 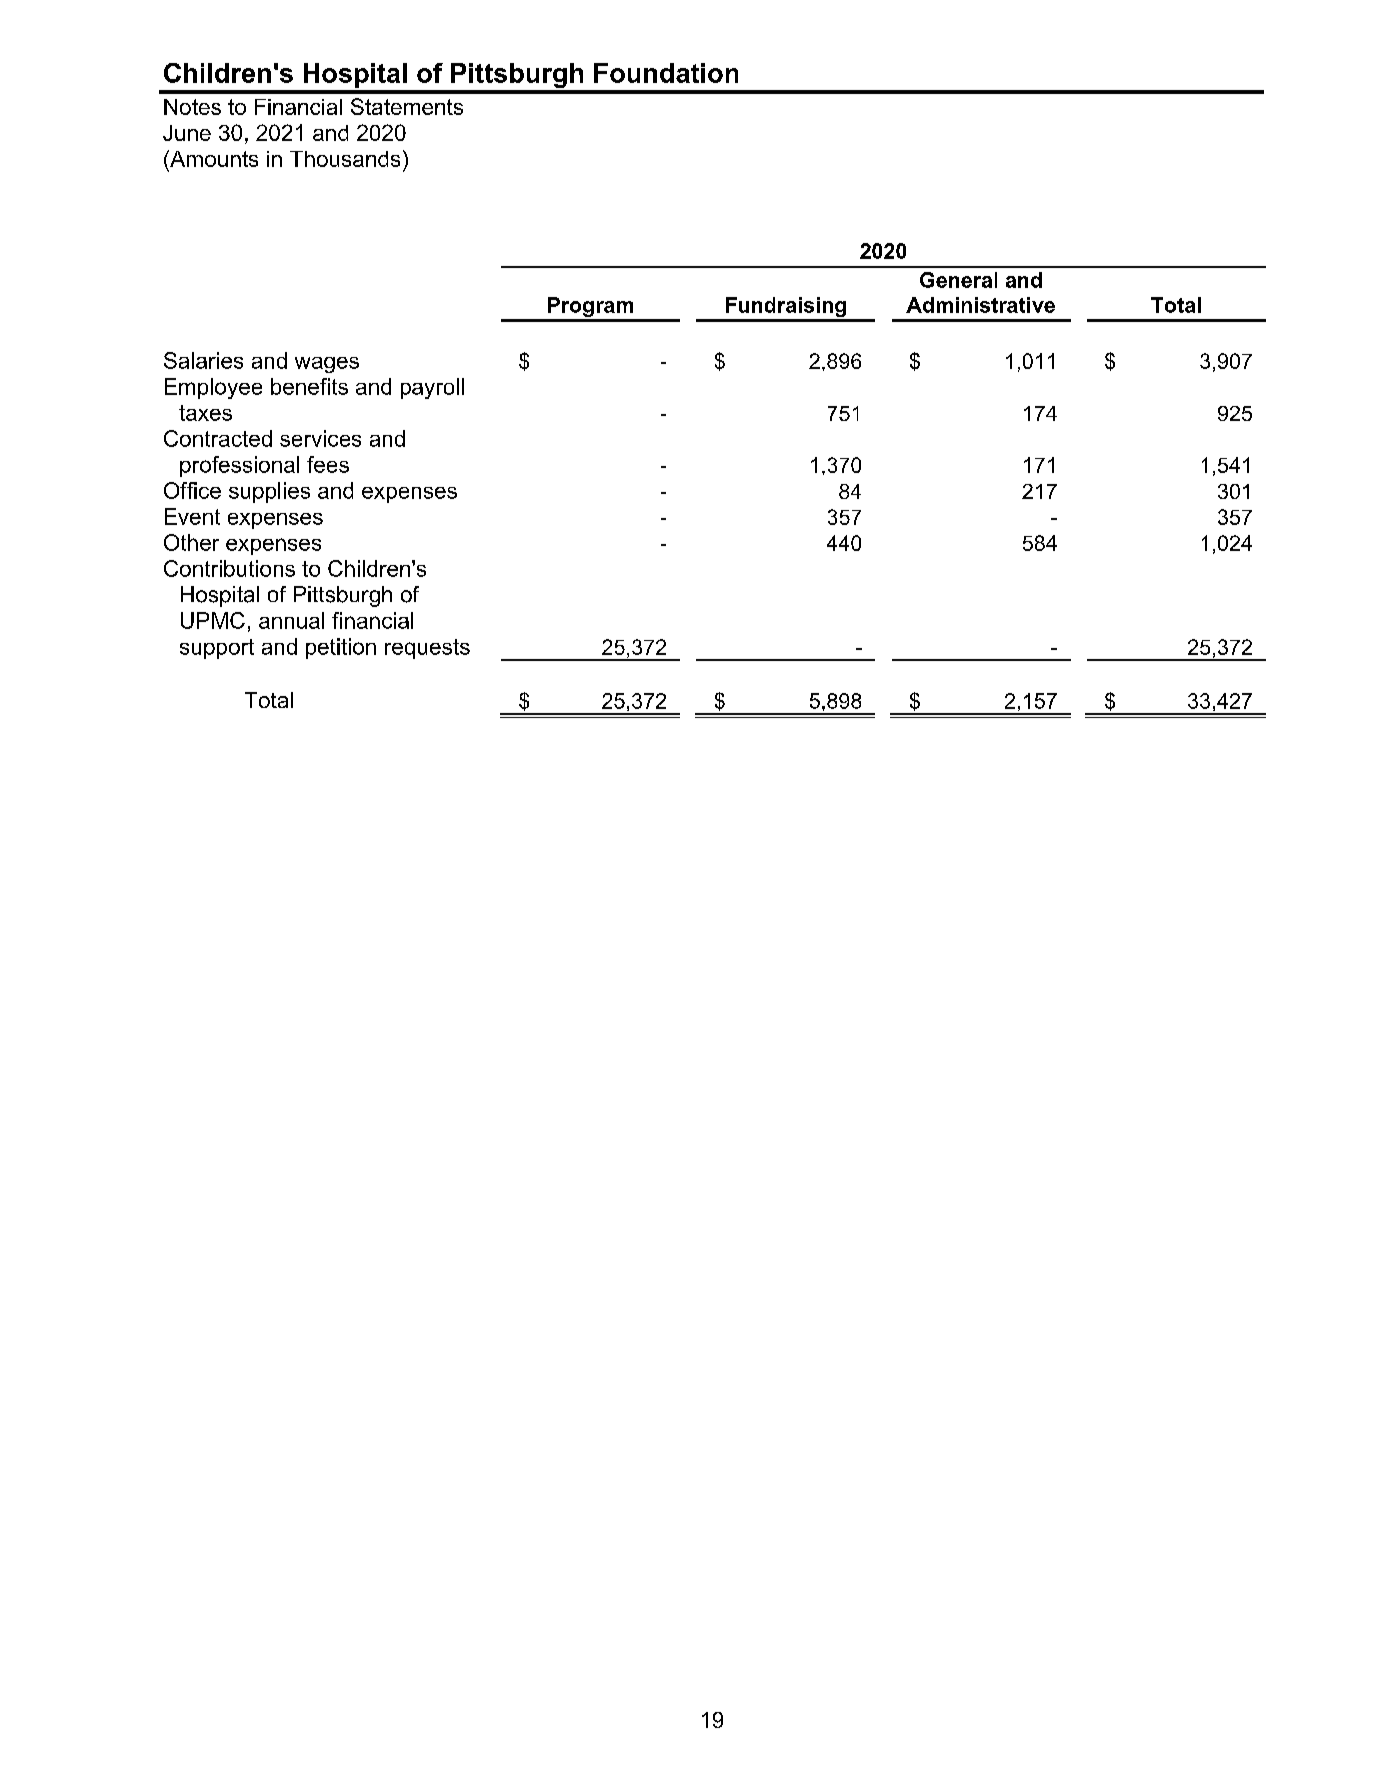 What do you see at coordinates (341, 648) in the screenshot?
I see `petition` at bounding box center [341, 648].
